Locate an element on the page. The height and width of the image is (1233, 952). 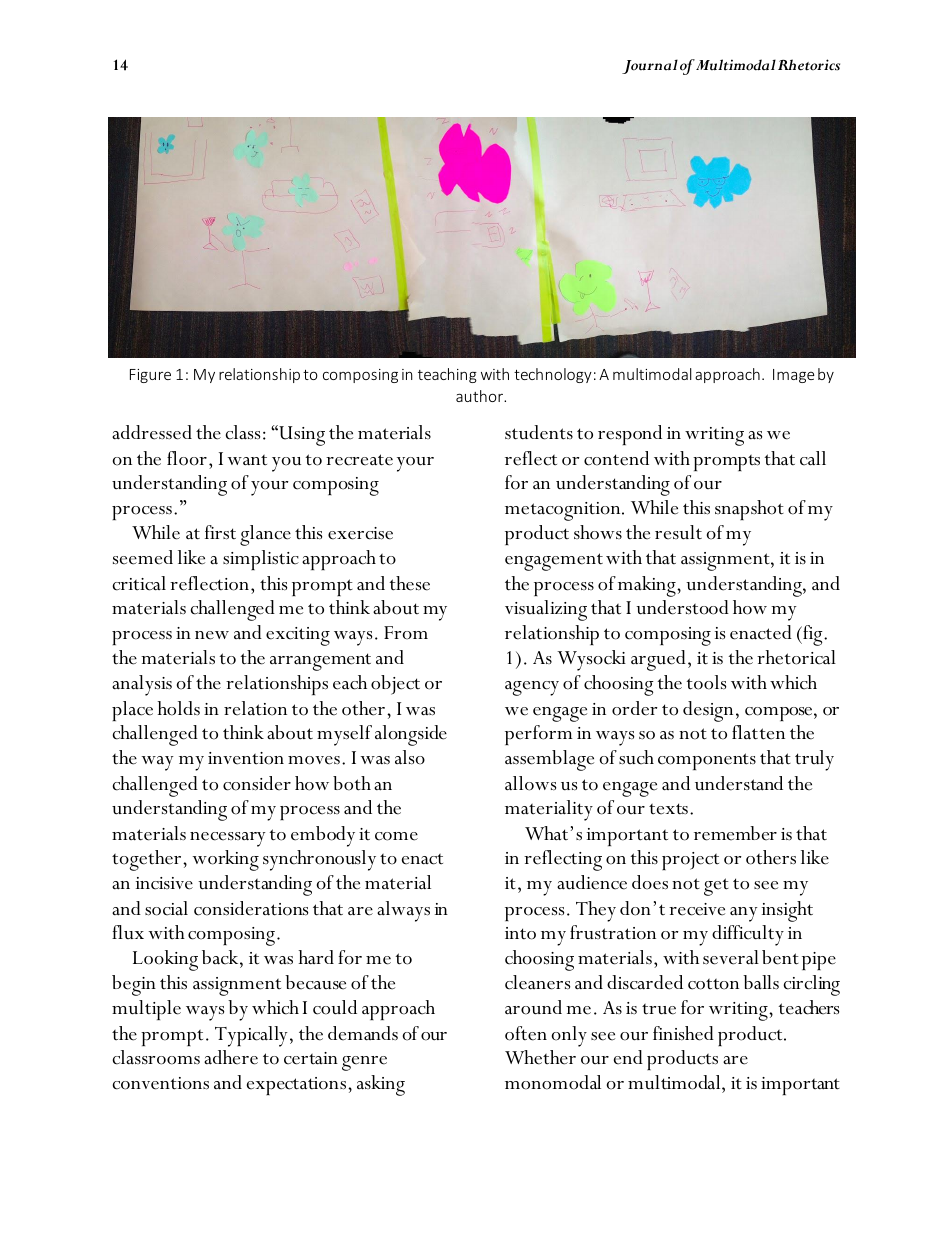
often is located at coordinates (526, 1033).
